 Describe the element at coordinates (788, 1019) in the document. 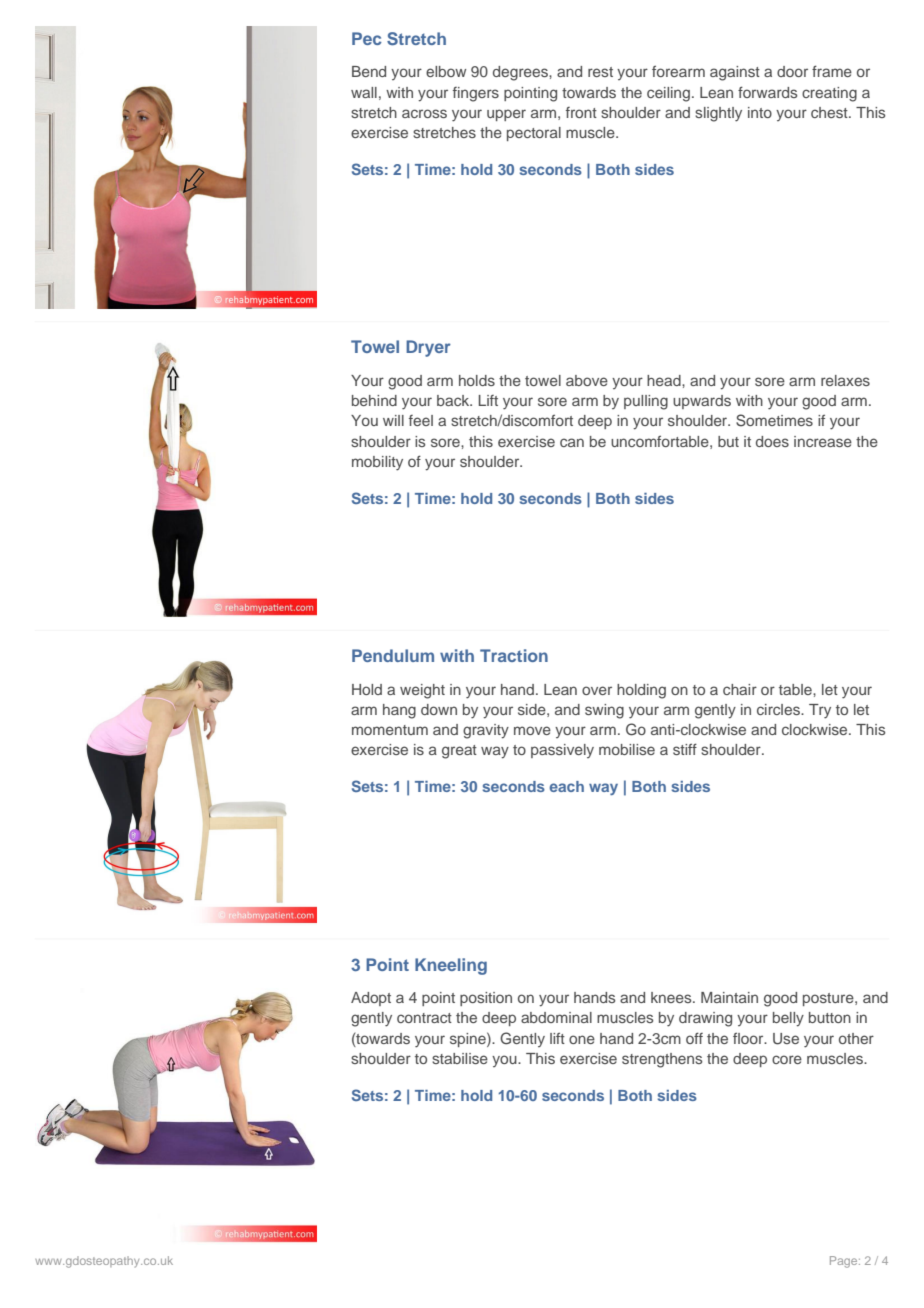

I see `belly` at that location.
